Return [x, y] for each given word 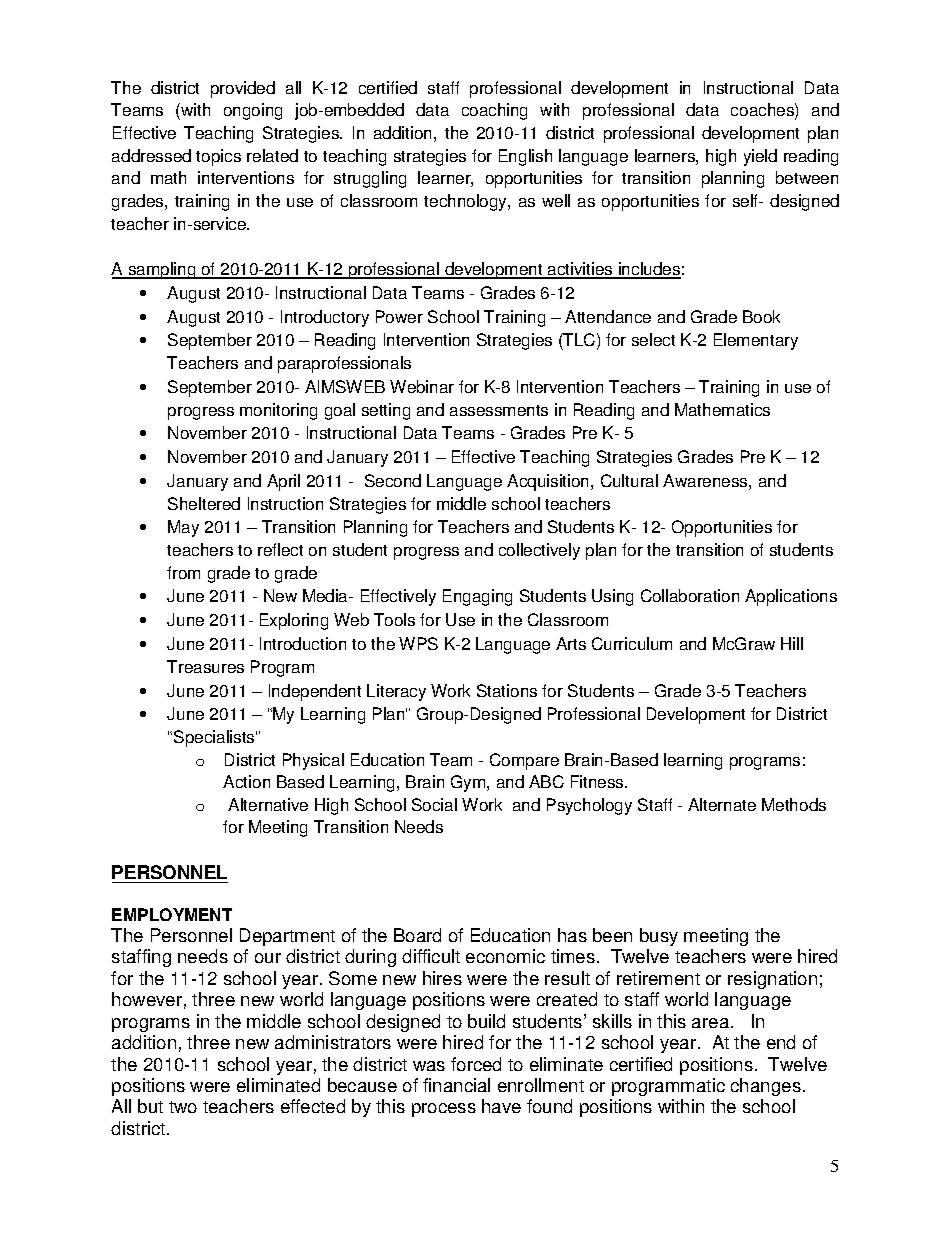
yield [760, 157]
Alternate [722, 804]
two [183, 1107]
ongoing [253, 111]
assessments [499, 410]
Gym [469, 783]
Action [246, 781]
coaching [494, 111]
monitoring [278, 411]
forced [476, 1064]
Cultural [629, 480]
